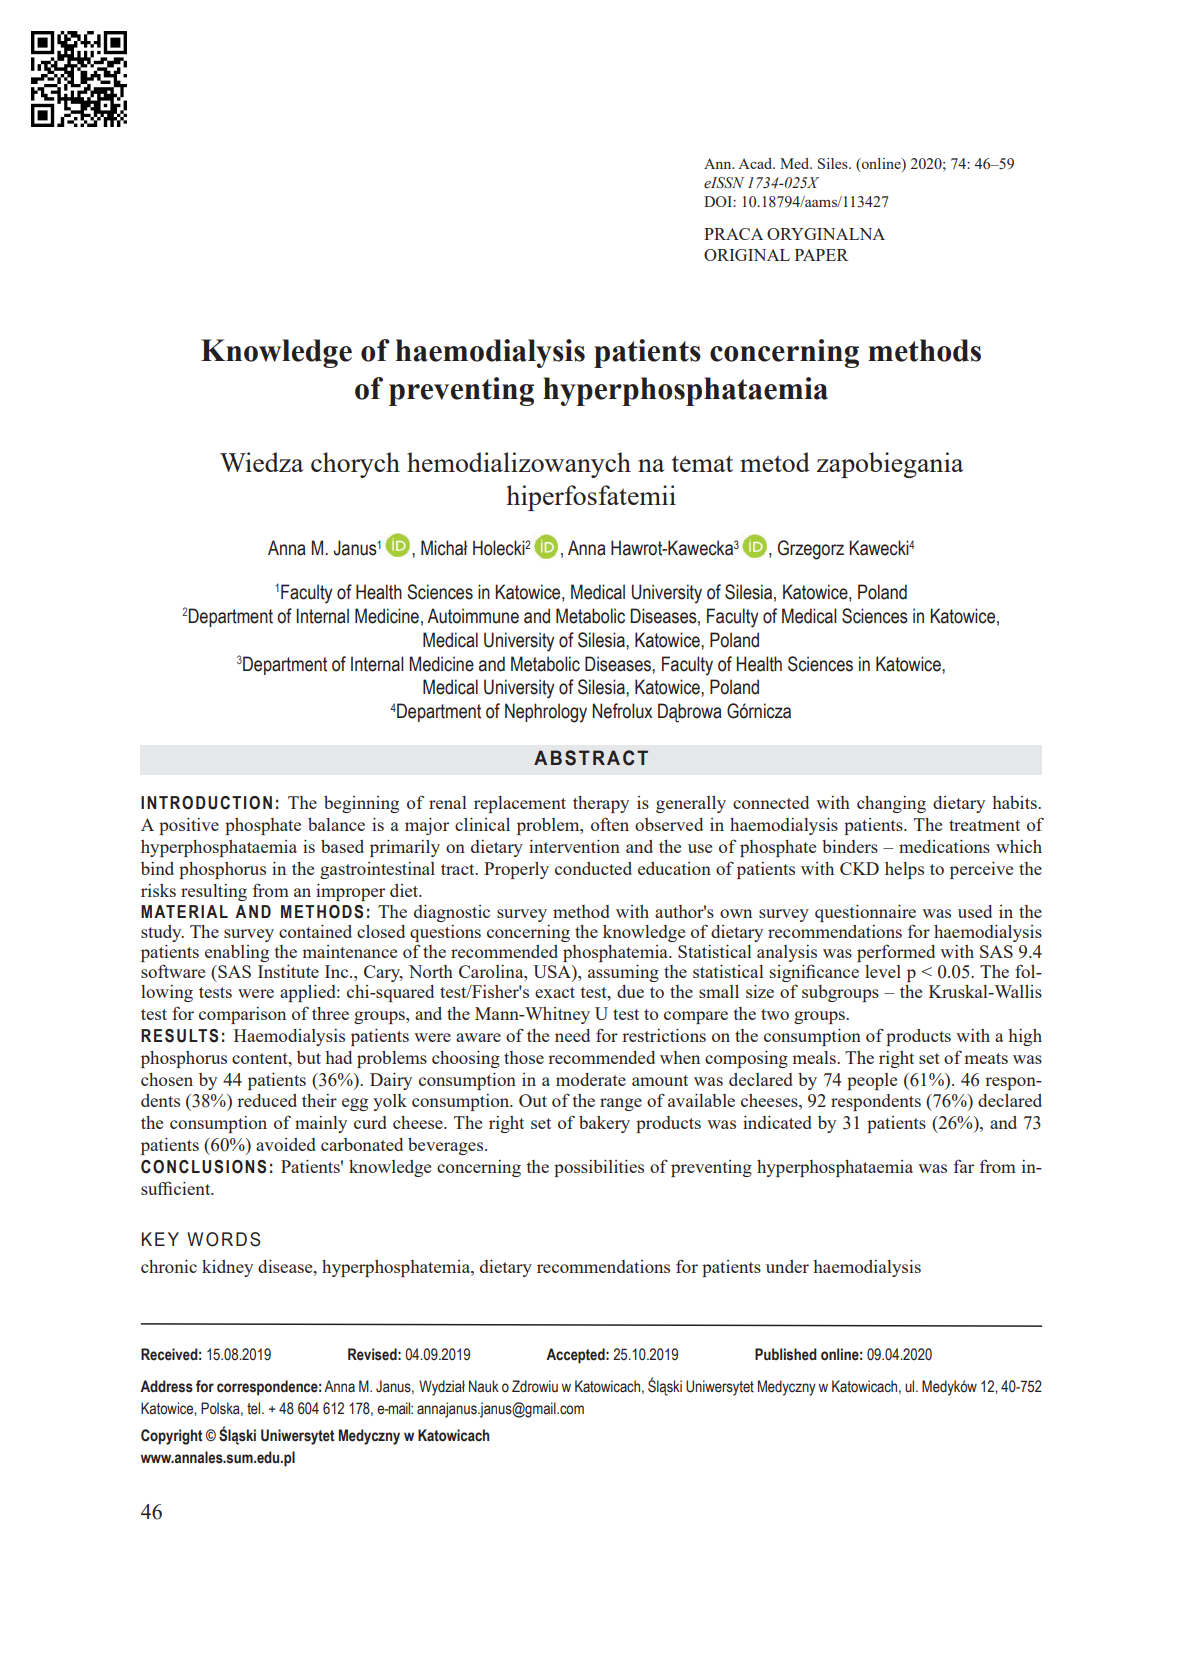 The height and width of the image is (1674, 1183). What do you see at coordinates (255, 1408) in the image?
I see `tel` at bounding box center [255, 1408].
